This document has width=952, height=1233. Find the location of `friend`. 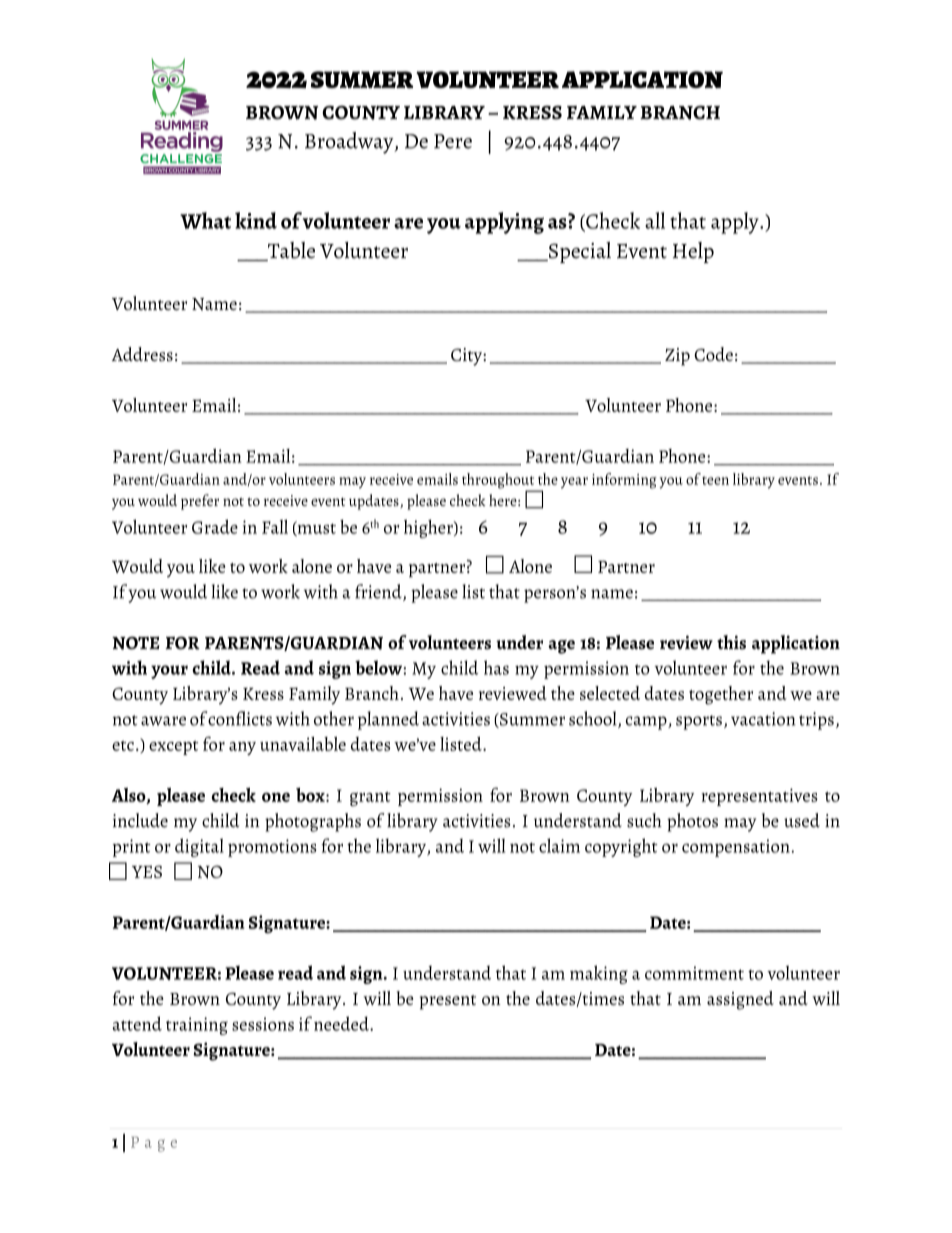

friend is located at coordinates (379, 592).
